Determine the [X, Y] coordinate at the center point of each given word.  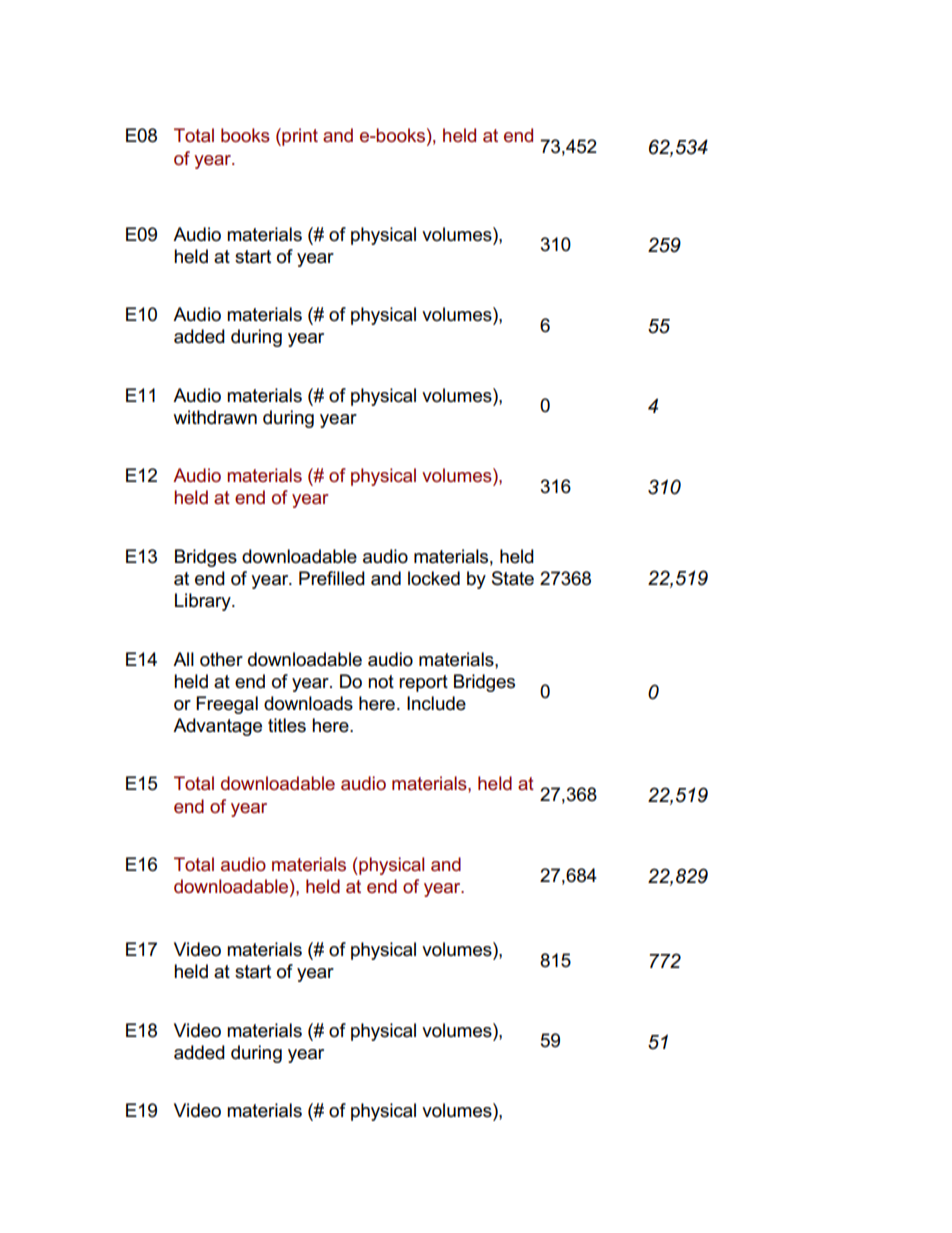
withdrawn [215, 417]
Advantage [217, 727]
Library [204, 602]
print [299, 137]
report [423, 683]
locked [434, 578]
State [513, 578]
